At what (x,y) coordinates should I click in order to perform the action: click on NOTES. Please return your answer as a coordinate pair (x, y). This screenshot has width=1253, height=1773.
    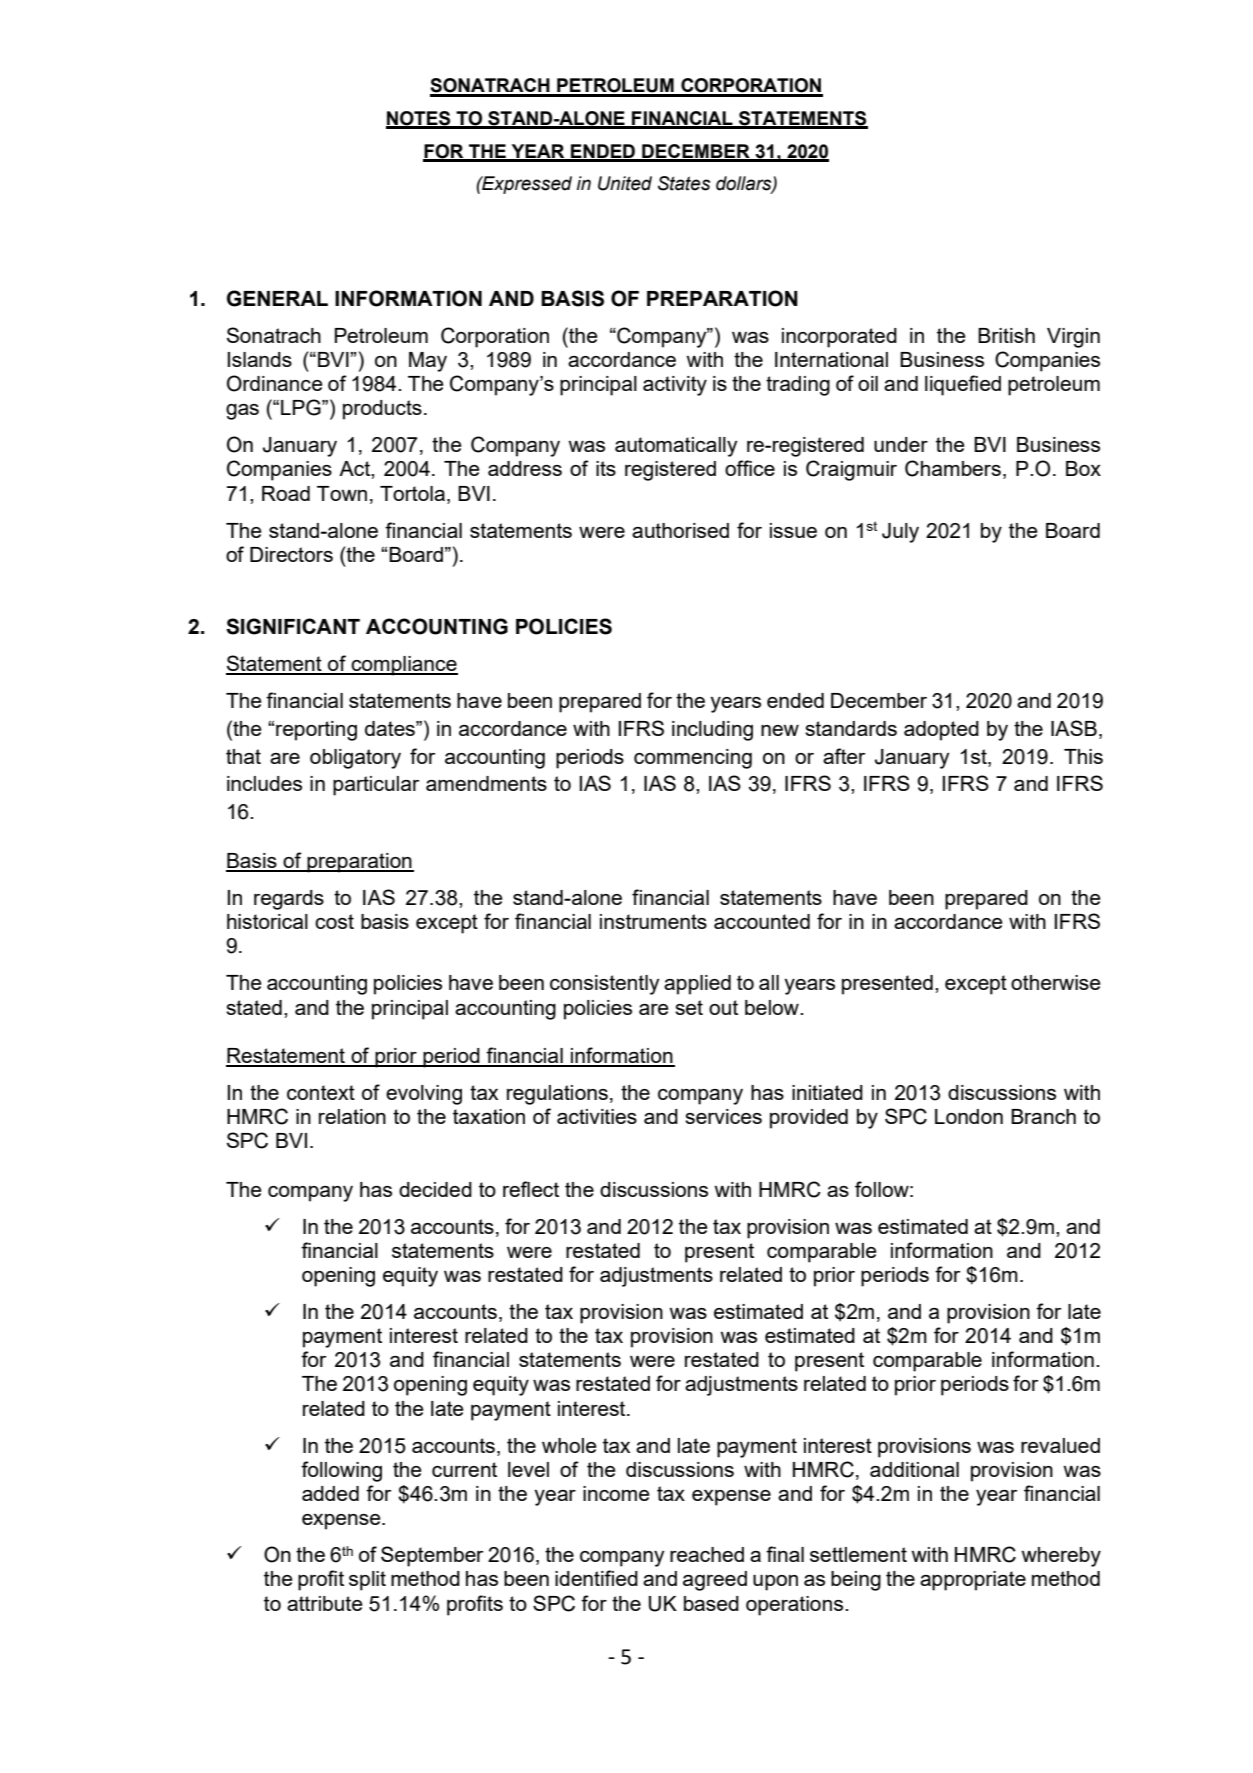
    Looking at the image, I should click on (419, 119).
